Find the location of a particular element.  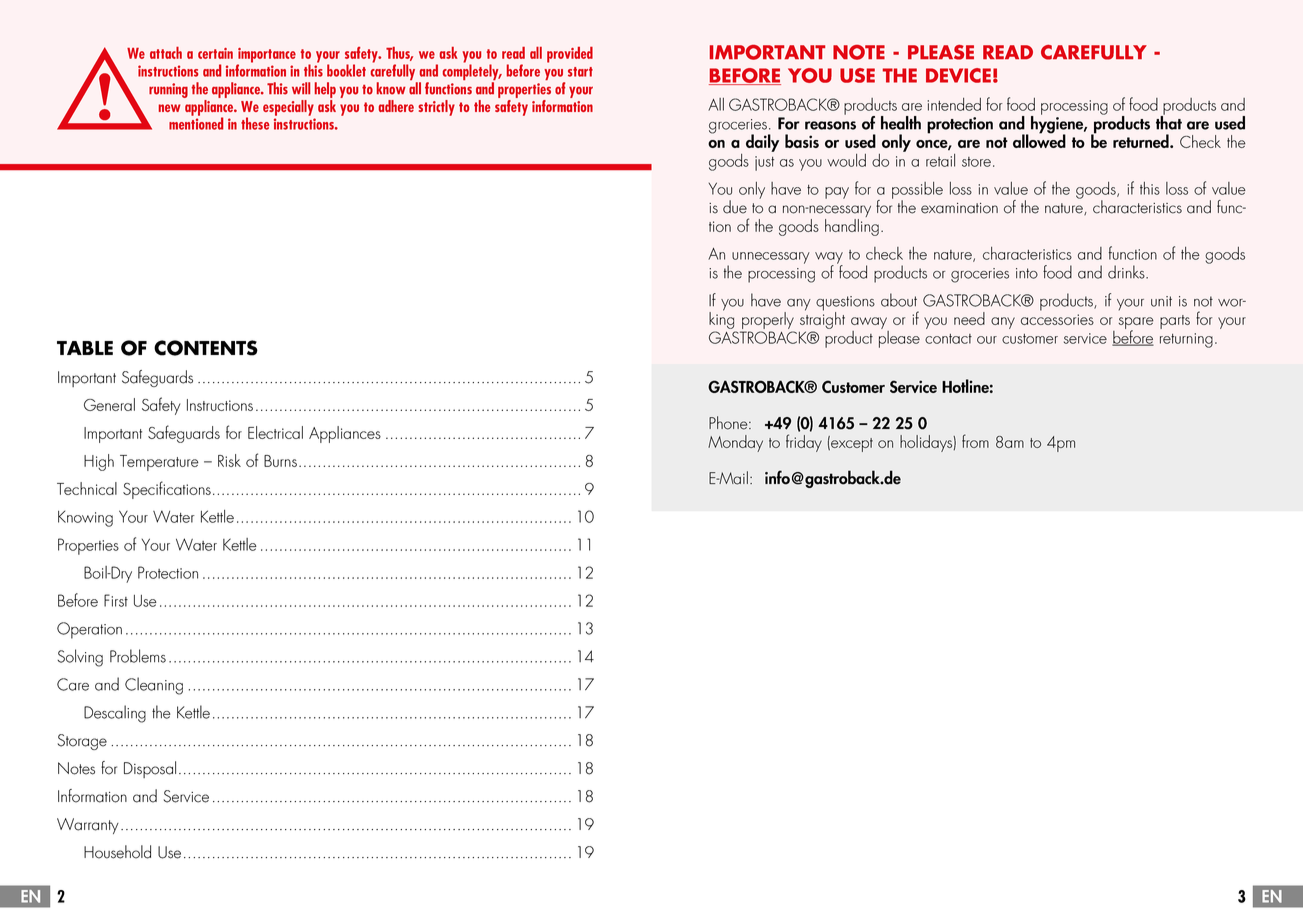

Problems is located at coordinates (138, 656).
